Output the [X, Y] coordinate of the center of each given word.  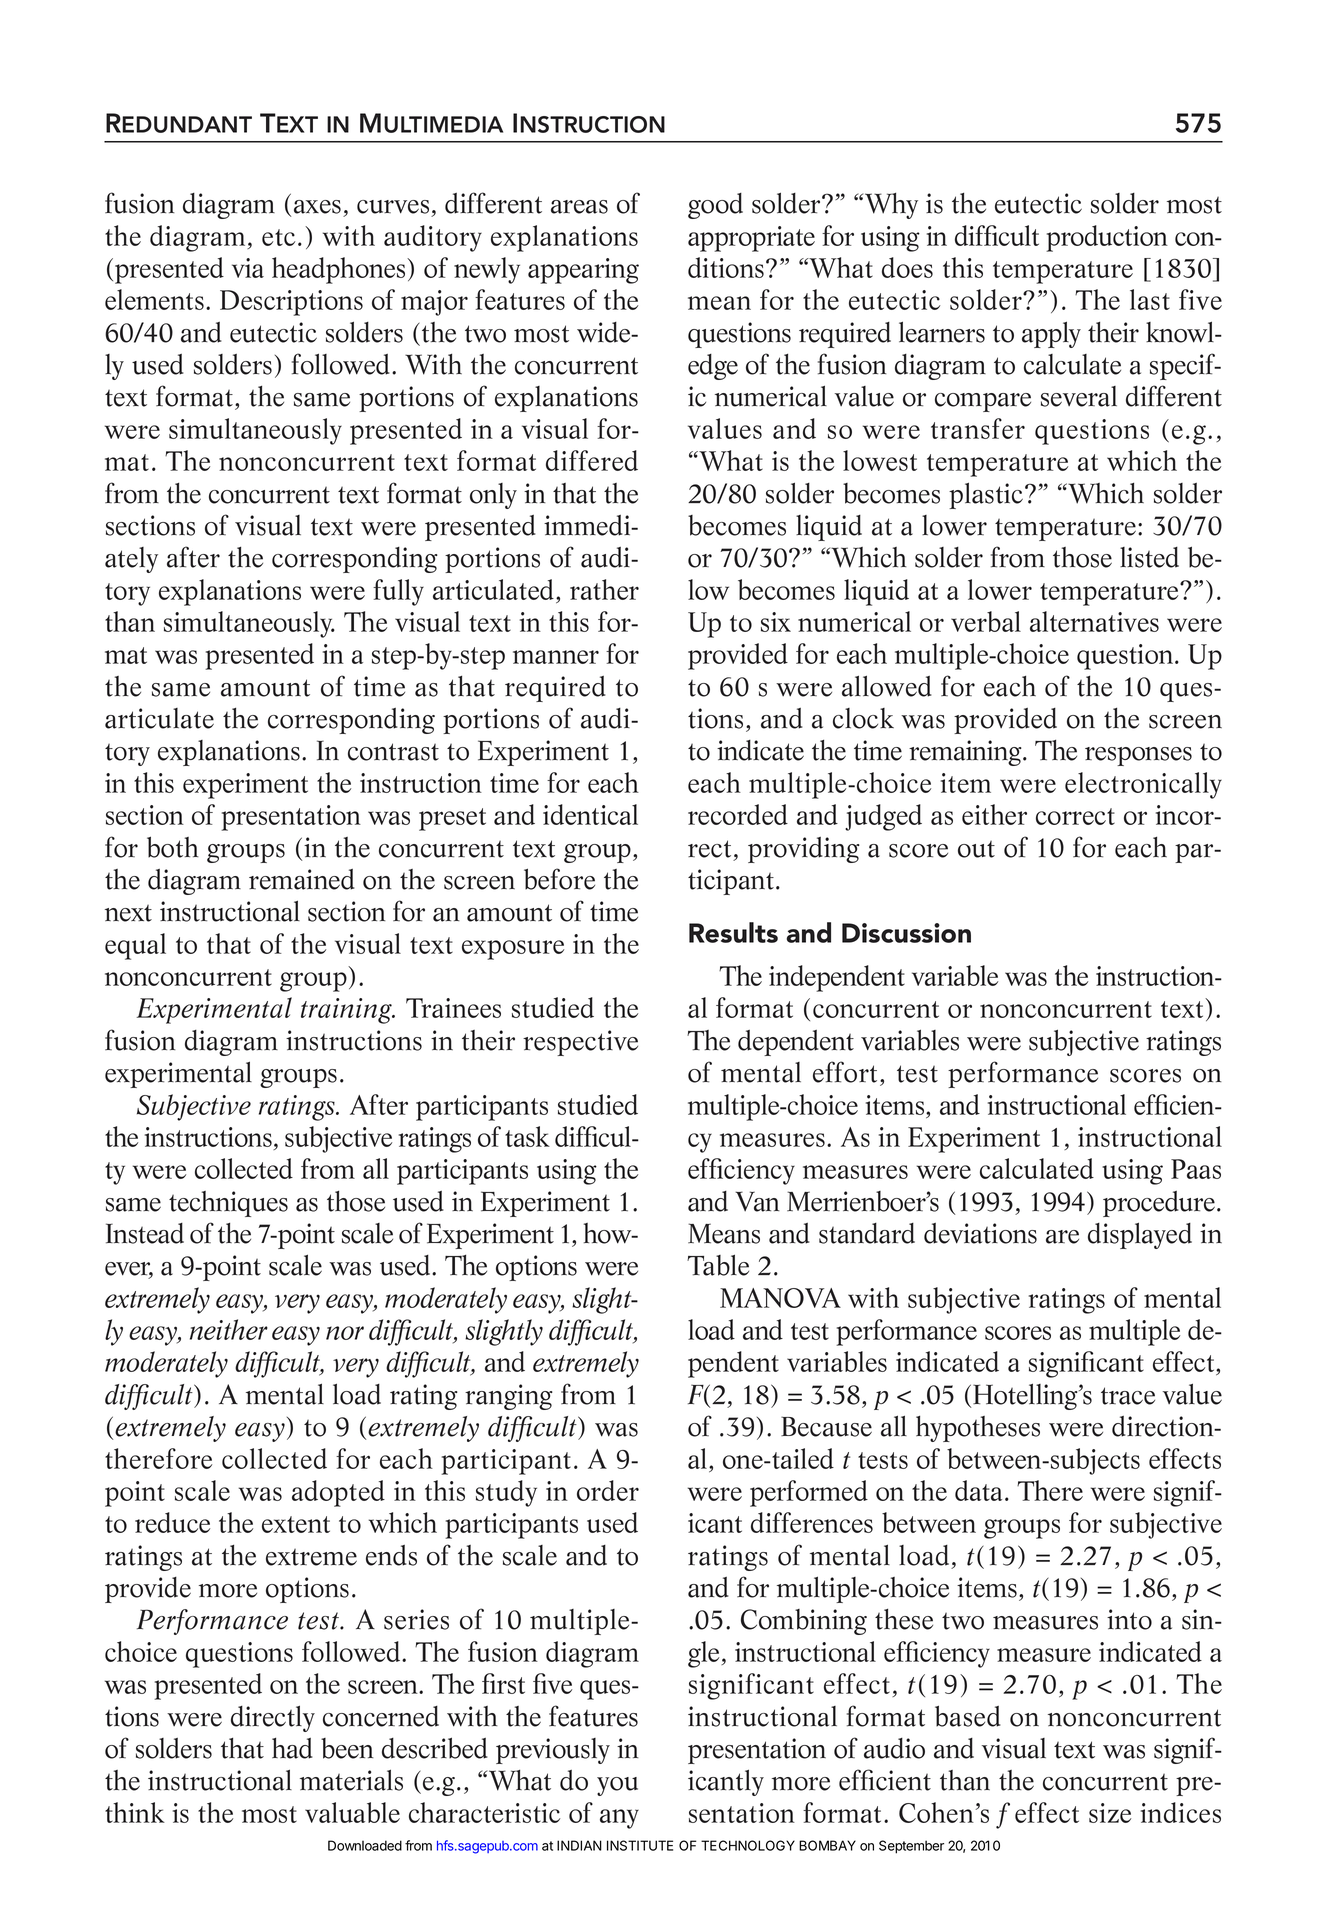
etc [278, 237]
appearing [583, 271]
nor [345, 1333]
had [292, 1748]
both [173, 847]
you [617, 1786]
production [1107, 238]
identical [590, 814]
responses [1138, 756]
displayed [1140, 1235]
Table [718, 1265]
